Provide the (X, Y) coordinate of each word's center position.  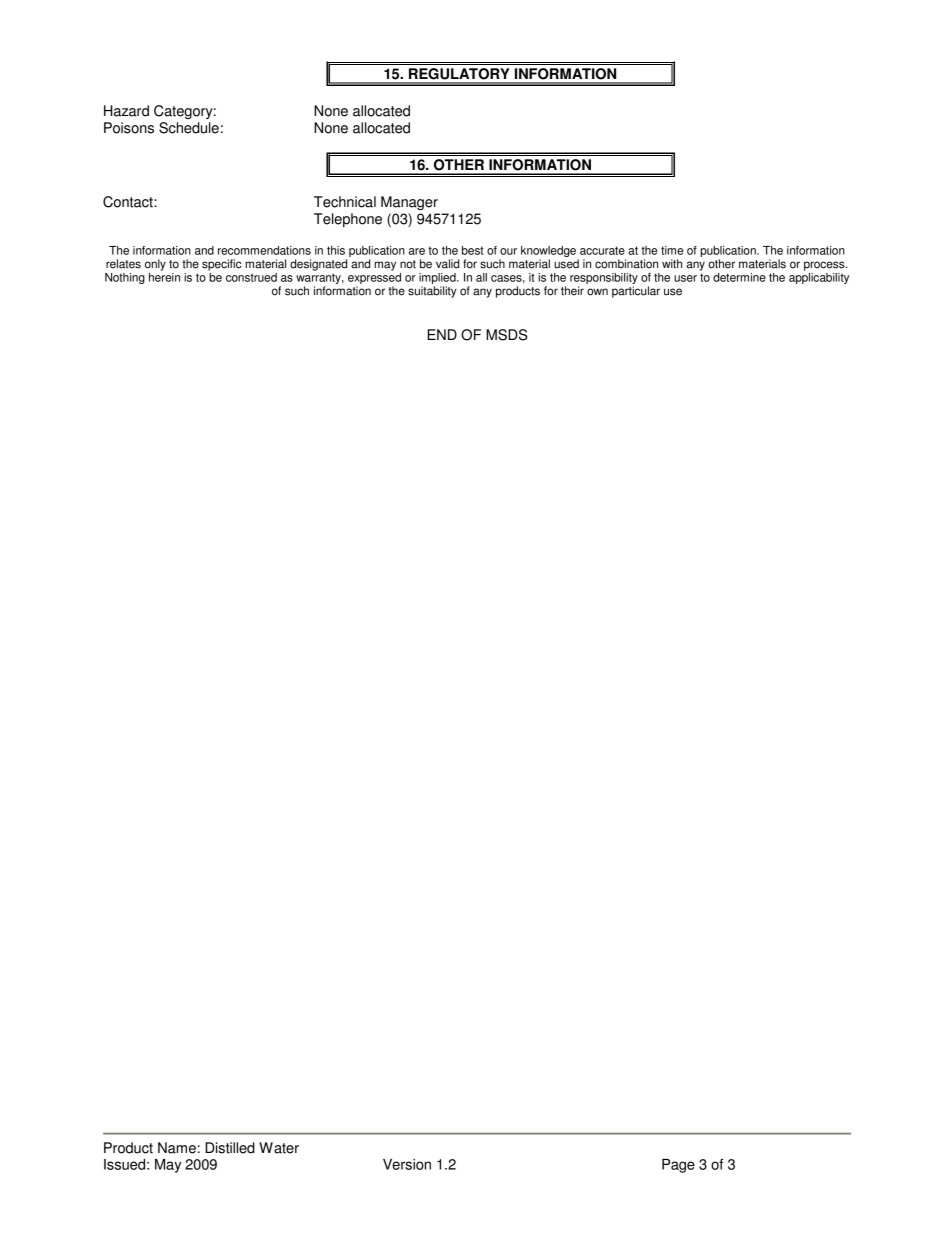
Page (678, 1166)
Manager (409, 203)
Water (279, 1148)
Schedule (189, 128)
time (672, 250)
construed (251, 277)
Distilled (230, 1148)
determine (739, 277)
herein (164, 277)
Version (407, 1164)
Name (177, 1148)
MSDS (506, 335)
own (597, 292)
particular (636, 292)
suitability (432, 292)
